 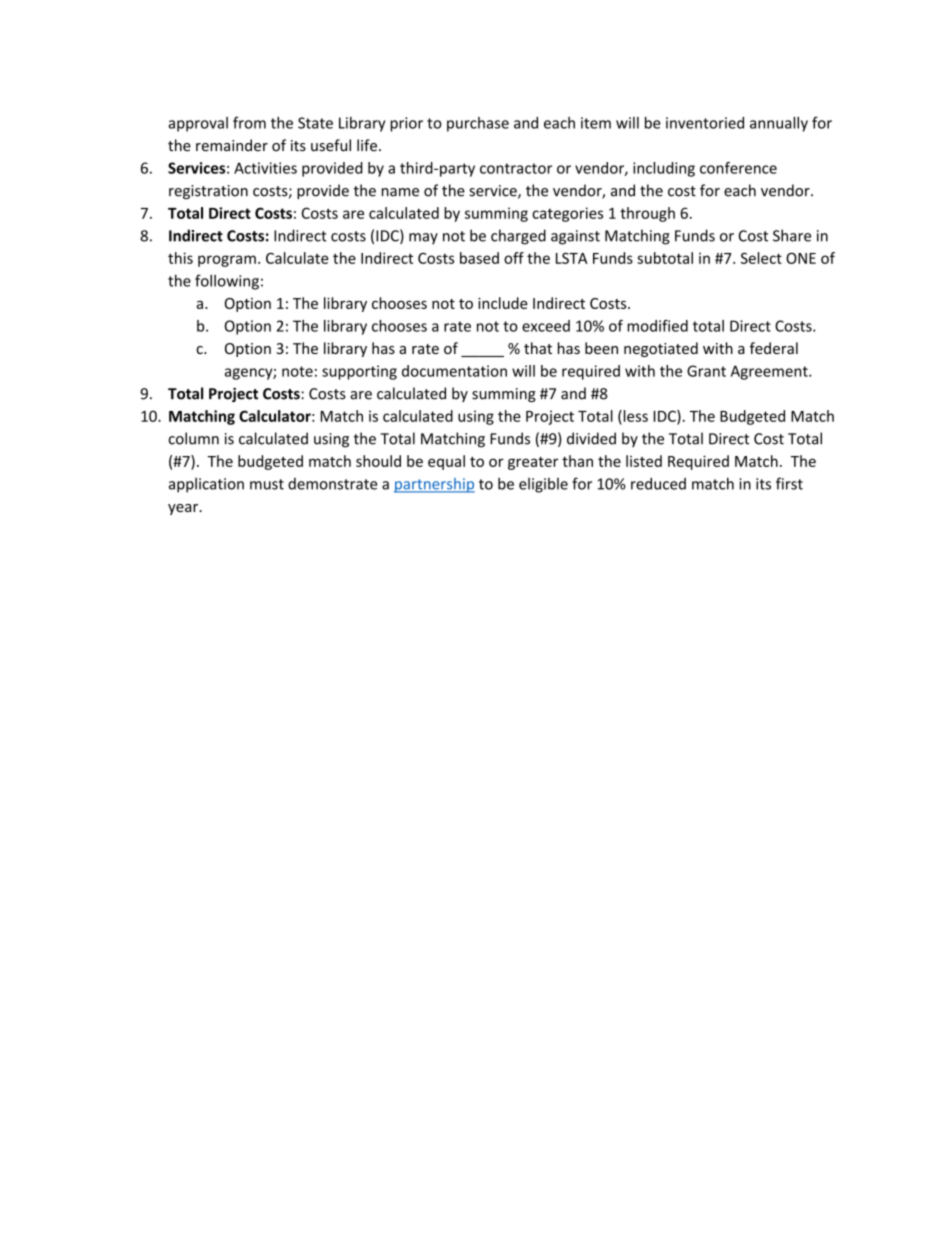 I want to click on eligible, so click(x=543, y=485).
